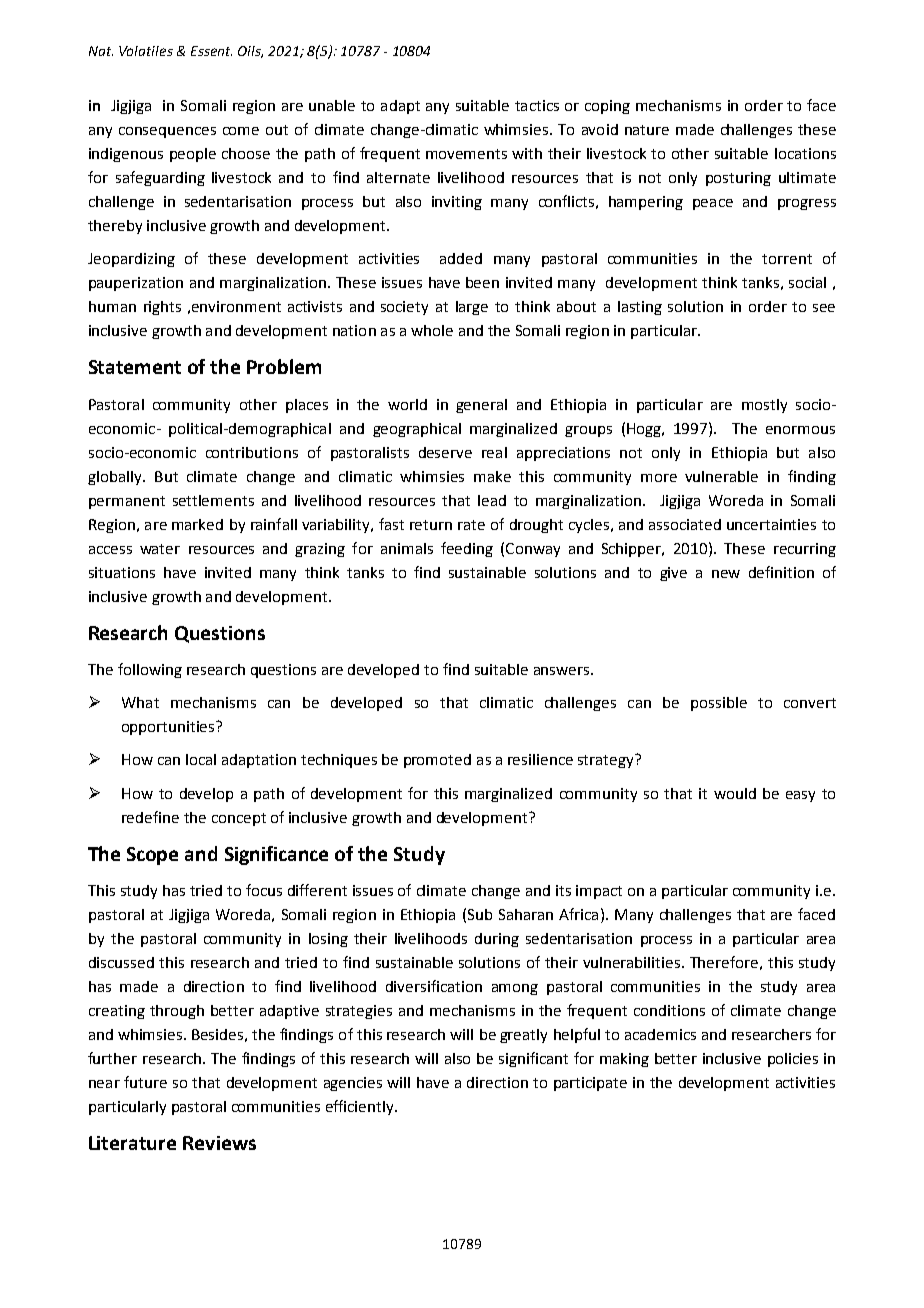  Describe the element at coordinates (146, 51) in the page. I see `Volatiles` at that location.
